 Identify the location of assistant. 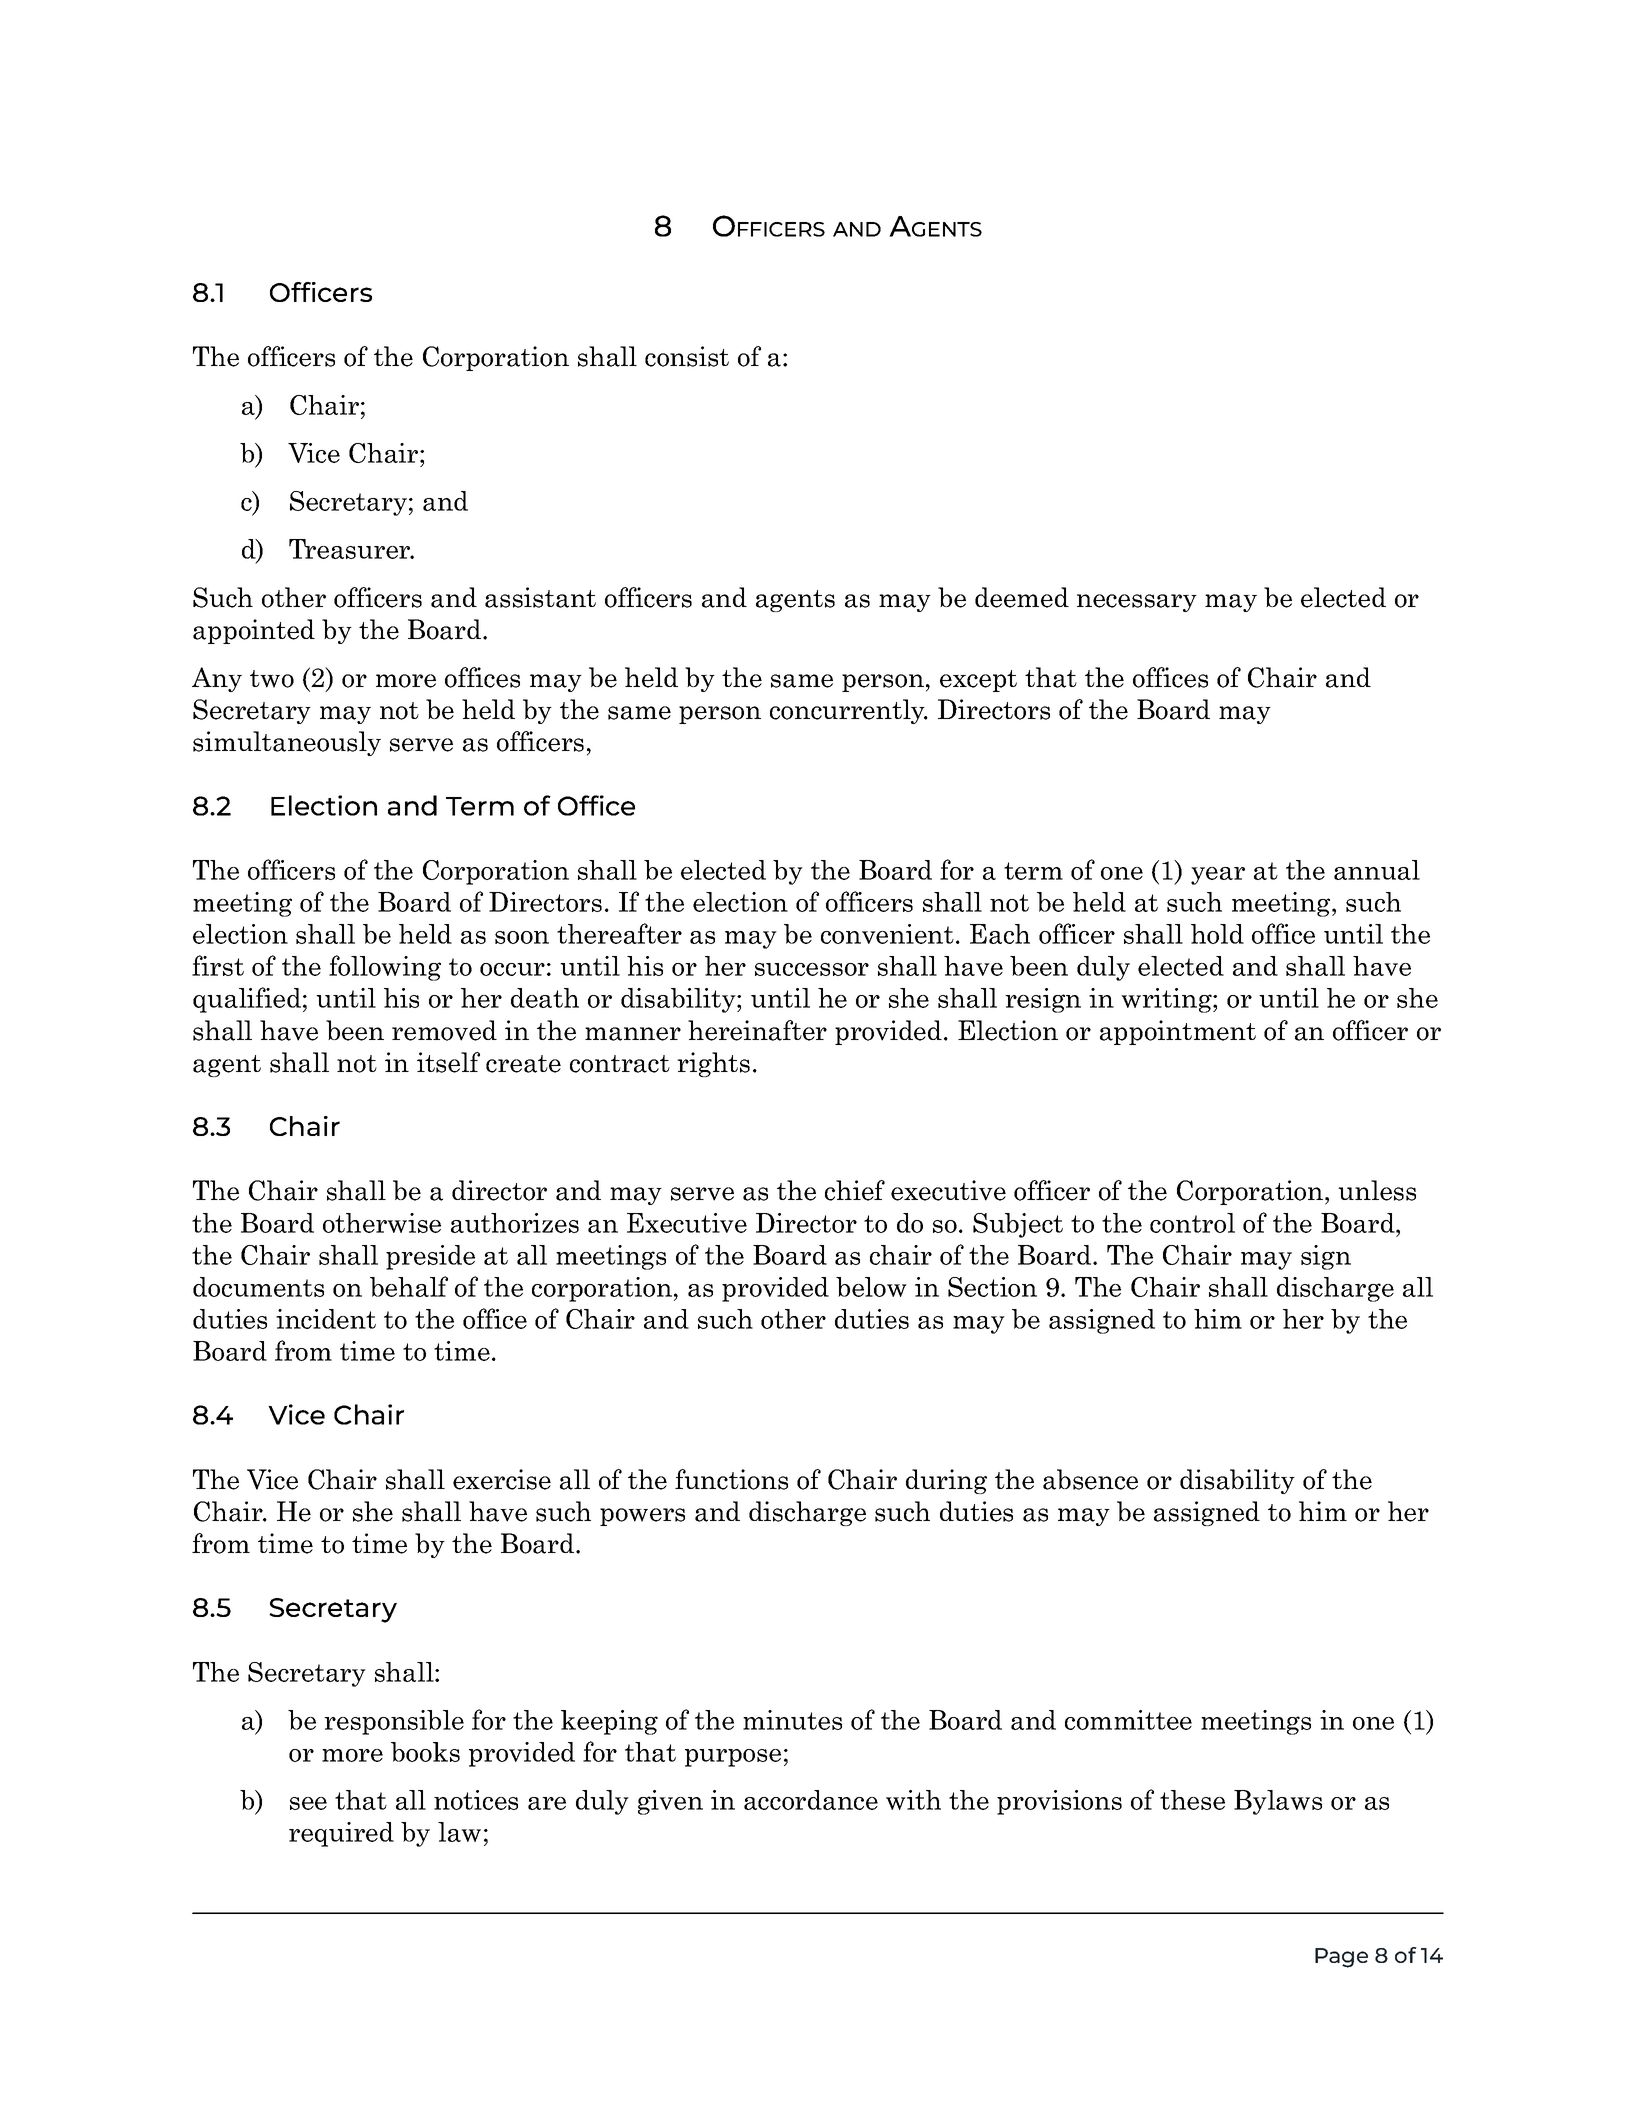
(540, 597).
